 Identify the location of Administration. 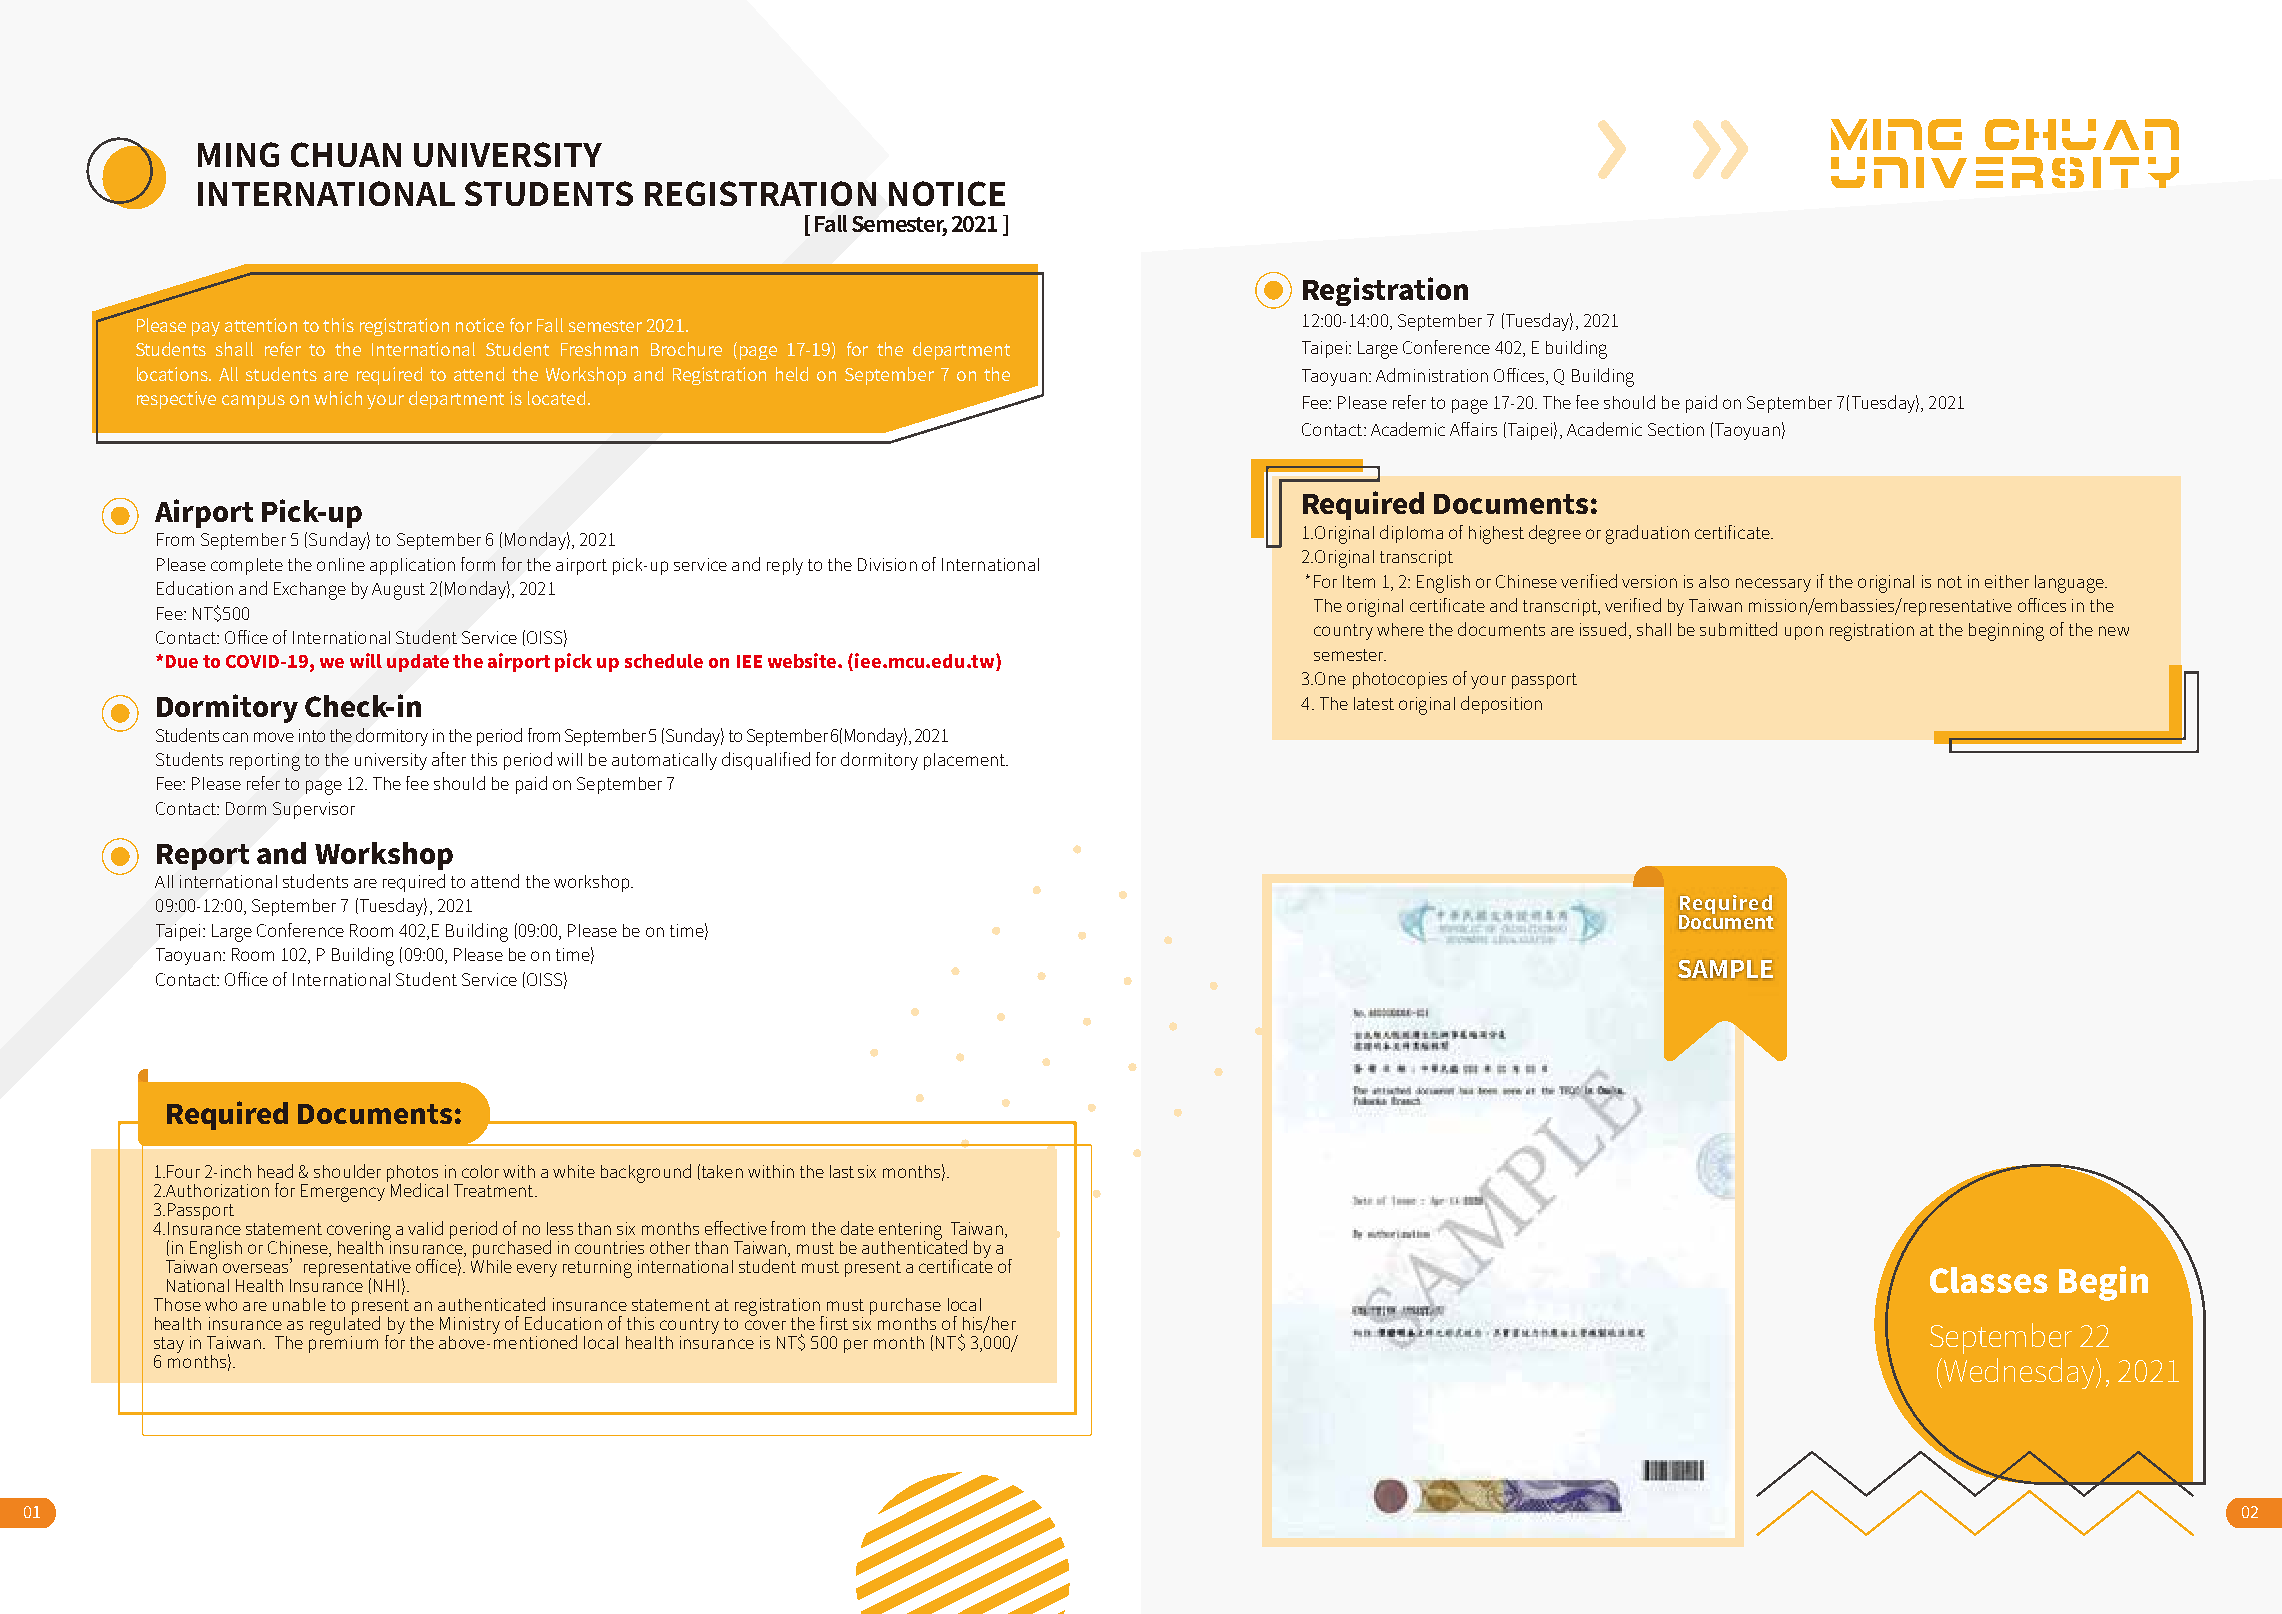
(1432, 375).
